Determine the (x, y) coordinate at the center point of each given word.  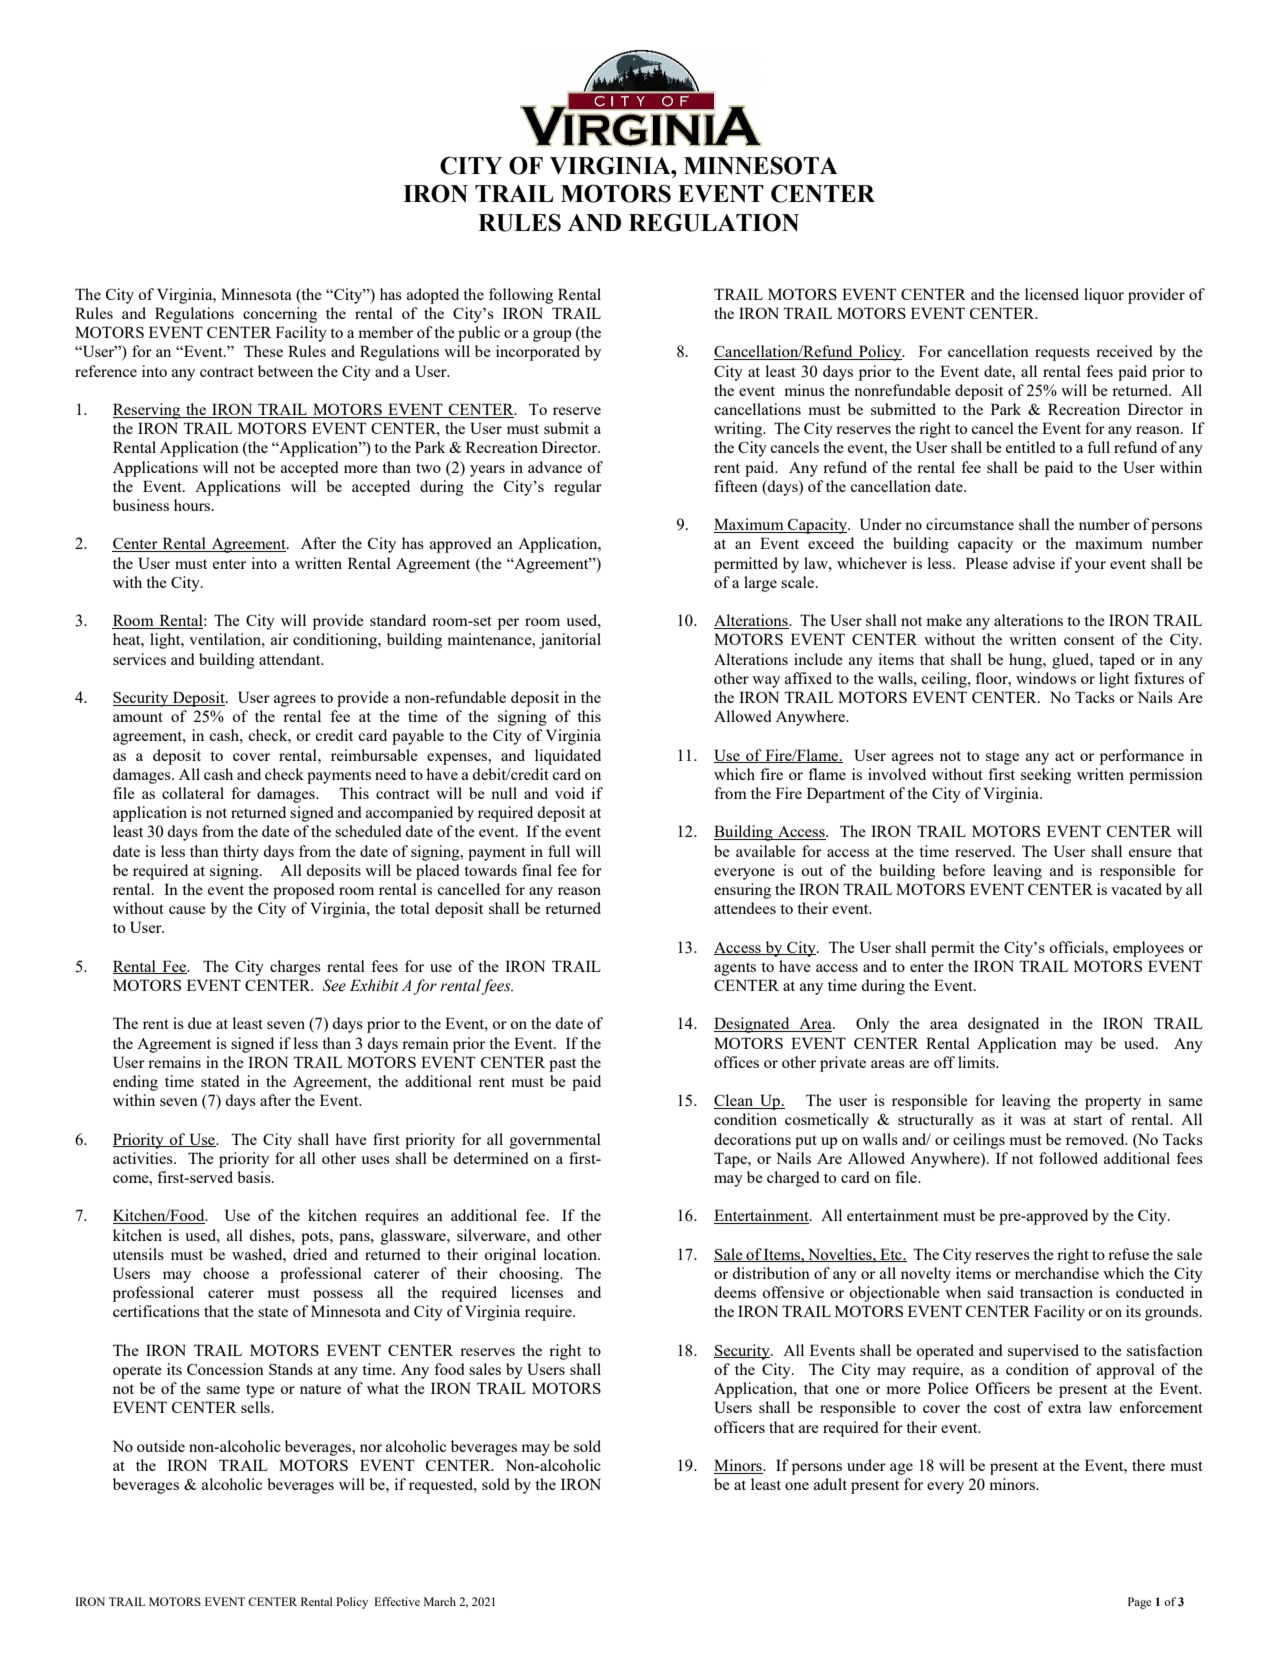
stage (1002, 758)
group (552, 336)
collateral (193, 793)
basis (255, 1177)
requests (1062, 354)
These (263, 351)
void (569, 793)
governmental (555, 1141)
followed (1068, 1158)
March (440, 1601)
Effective (397, 1601)
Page (1139, 1603)
